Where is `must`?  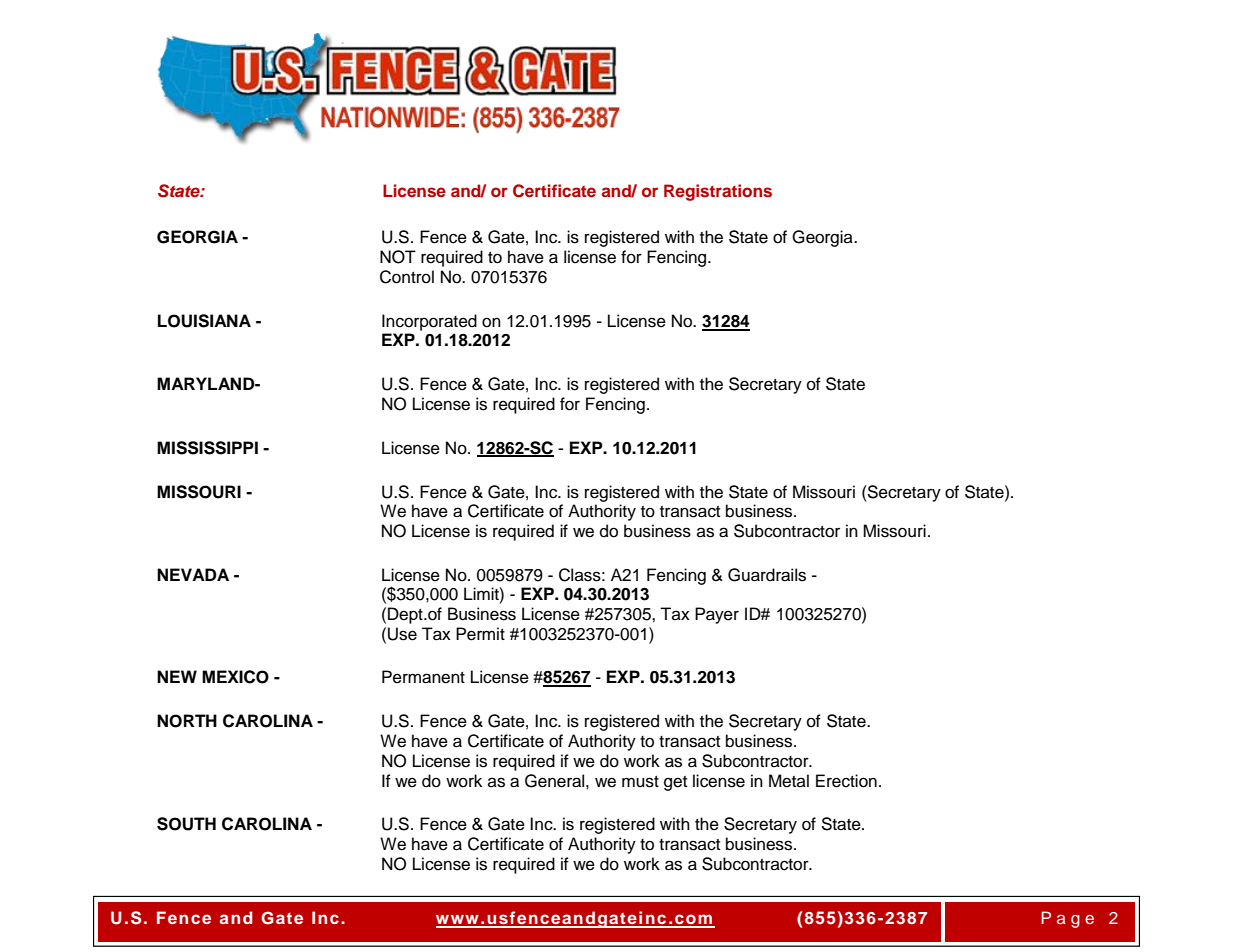
must is located at coordinates (640, 782).
